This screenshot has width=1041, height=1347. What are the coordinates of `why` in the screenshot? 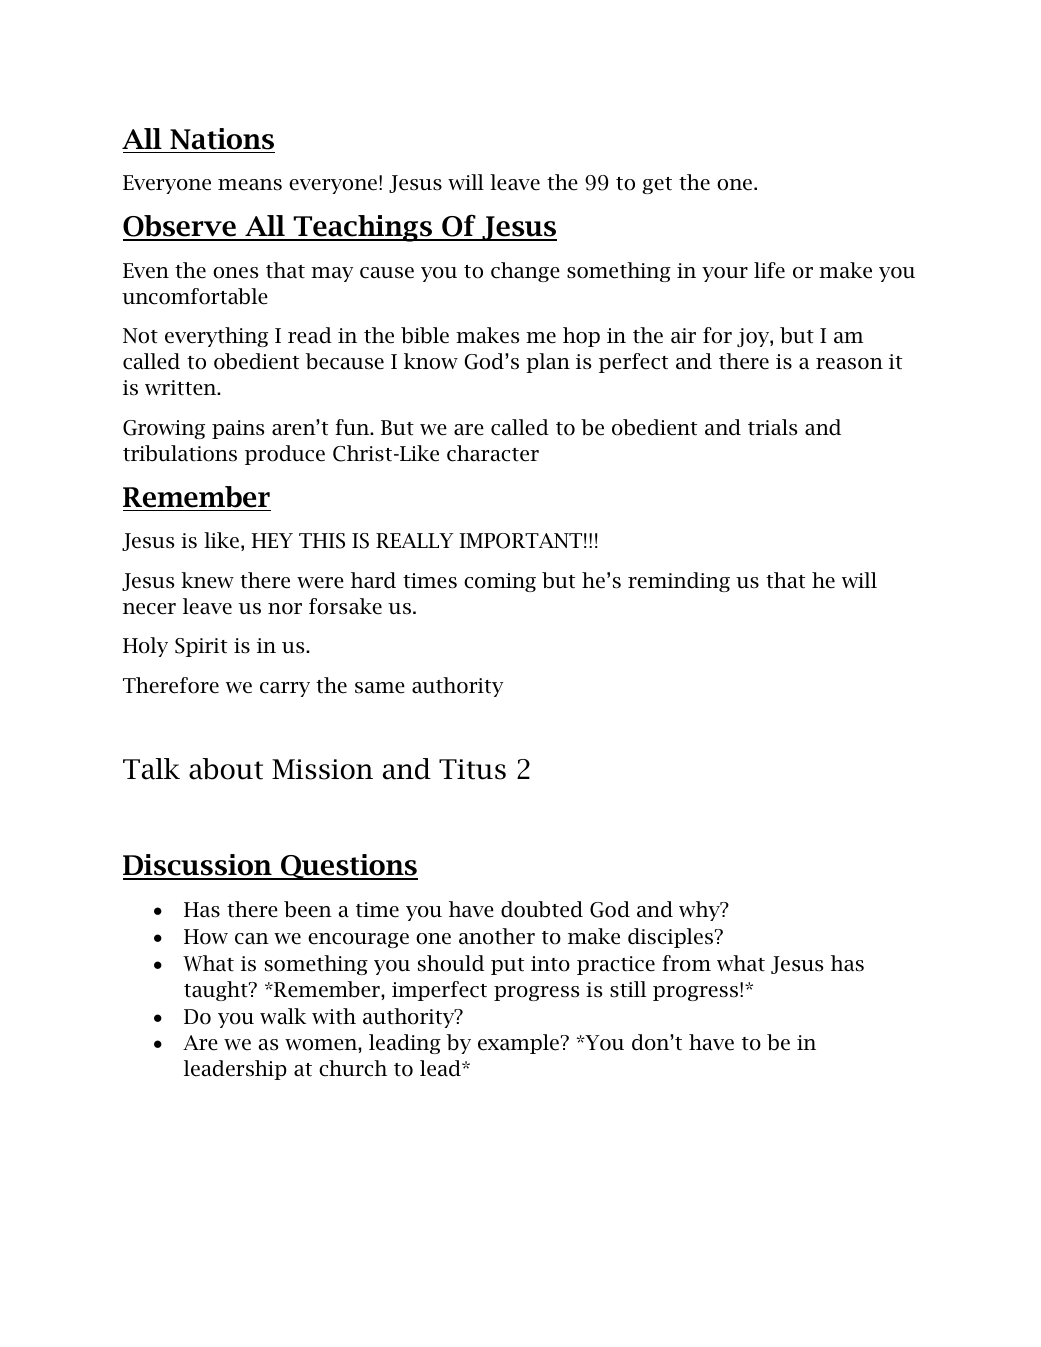 It's located at (700, 911).
